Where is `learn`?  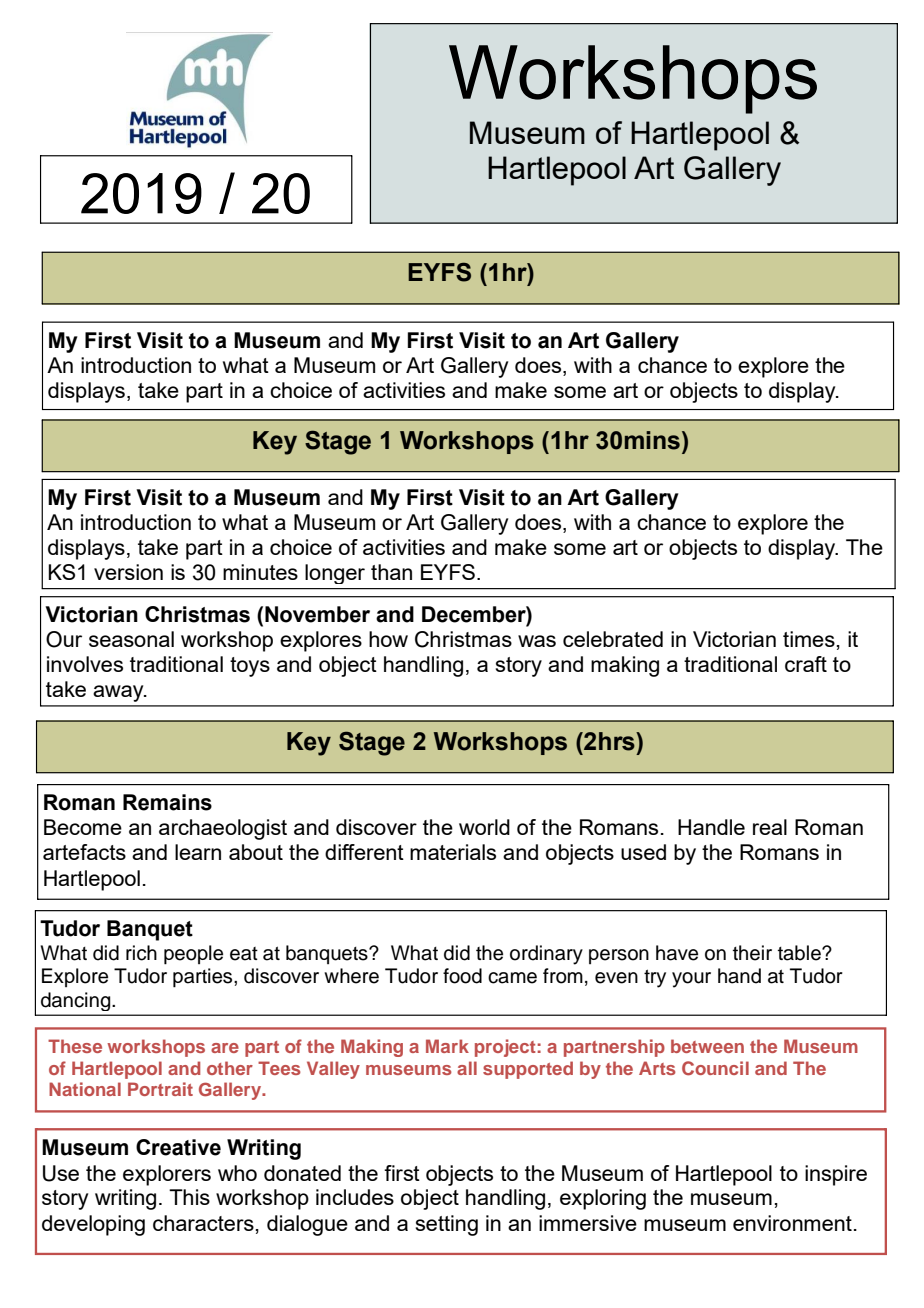
learn is located at coordinates (198, 852).
